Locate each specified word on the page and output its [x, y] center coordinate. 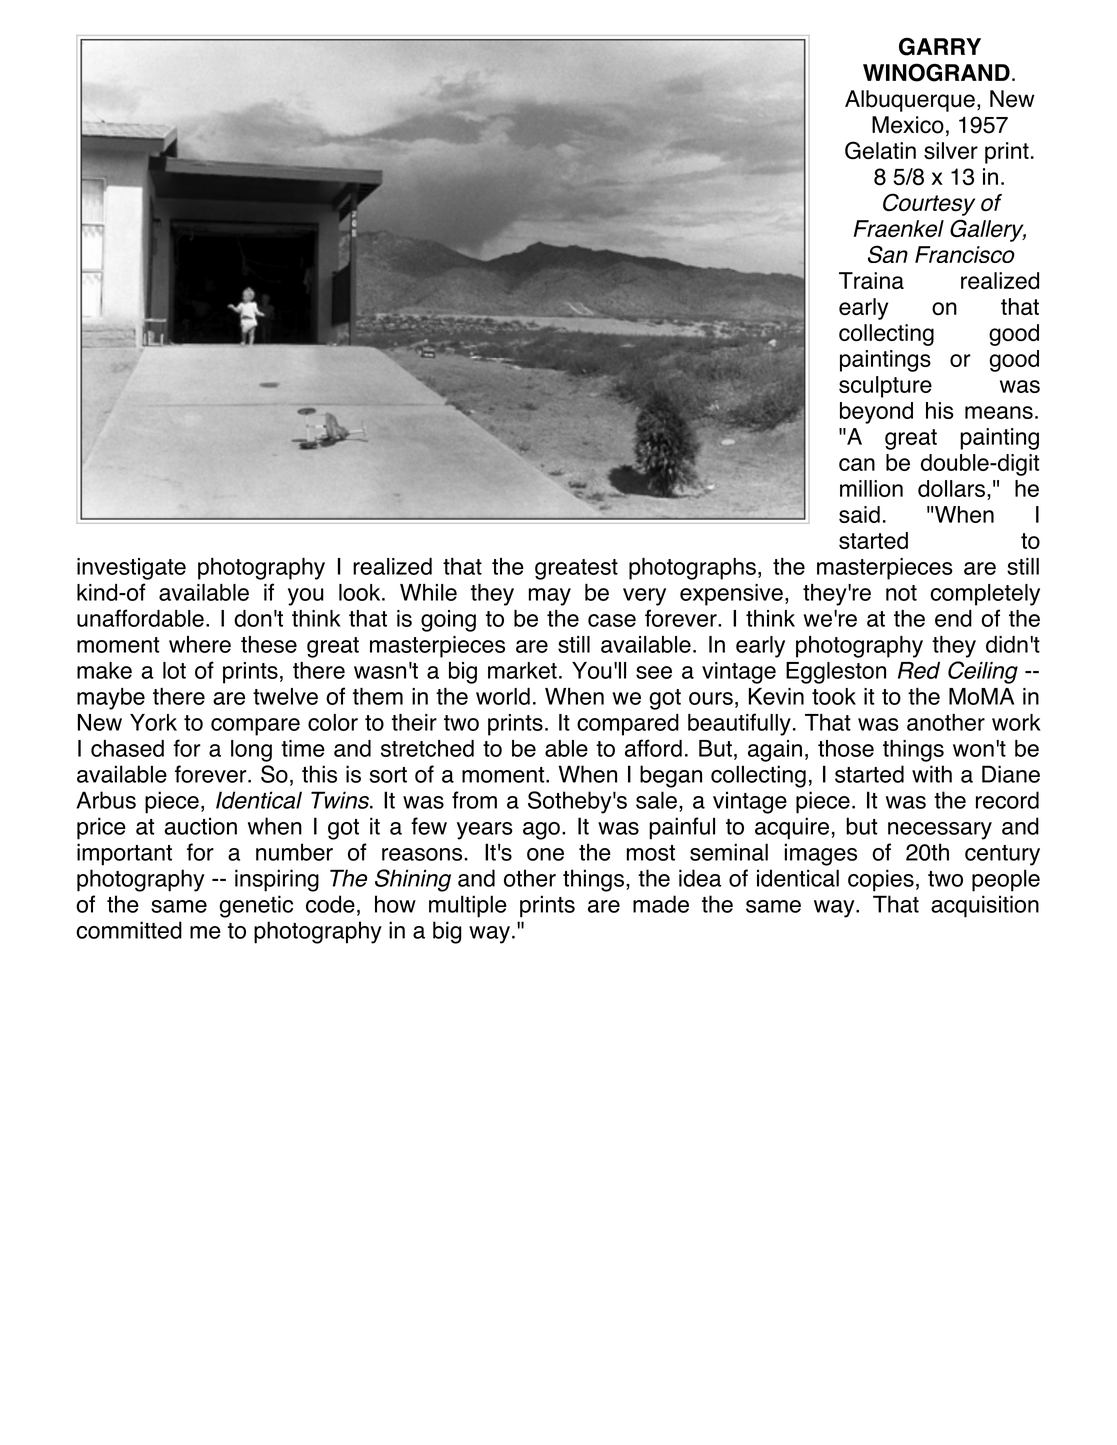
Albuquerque [910, 101]
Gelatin [880, 150]
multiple [468, 906]
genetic [256, 906]
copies [881, 880]
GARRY [940, 47]
